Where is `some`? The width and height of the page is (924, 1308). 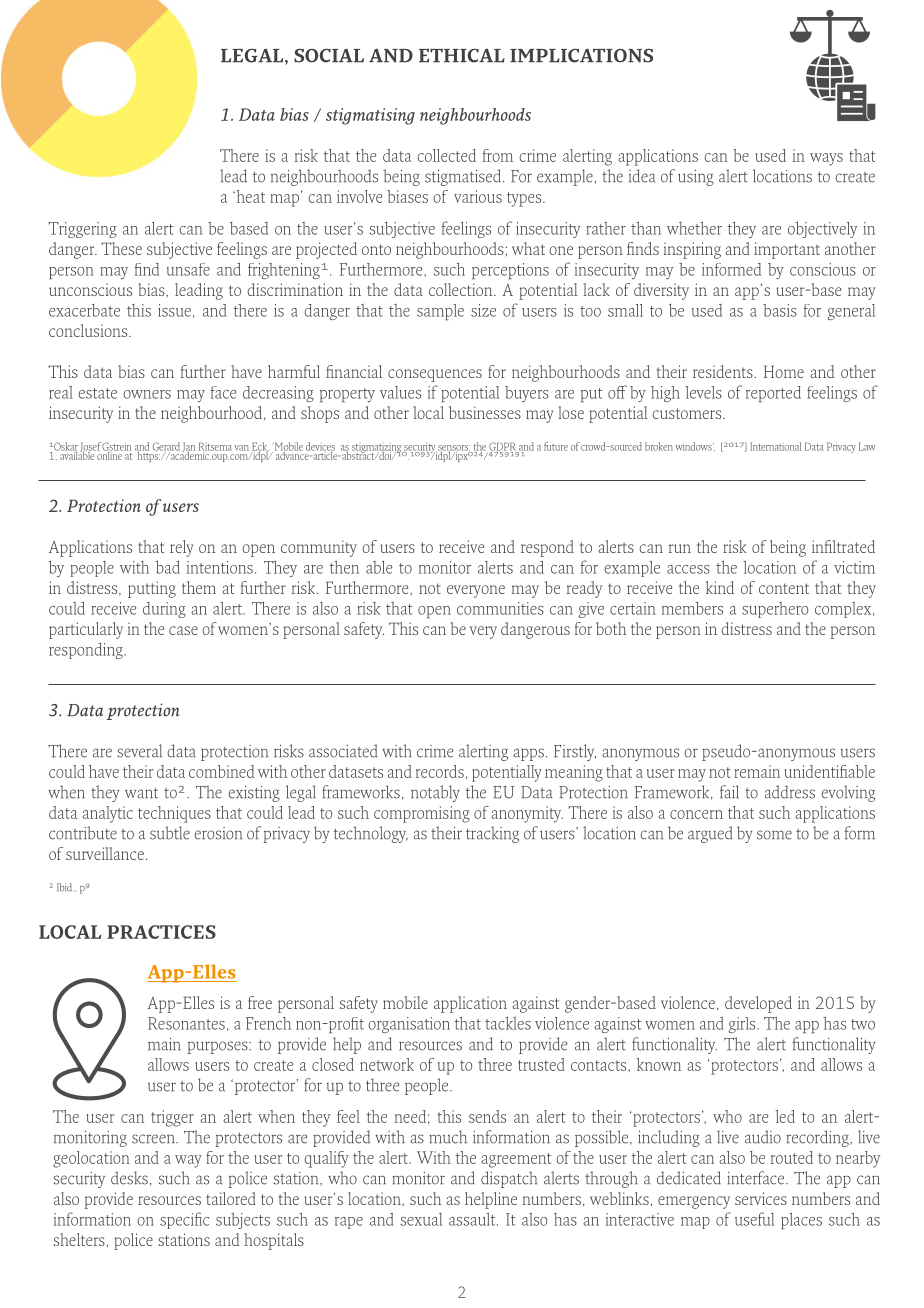 some is located at coordinates (774, 835).
